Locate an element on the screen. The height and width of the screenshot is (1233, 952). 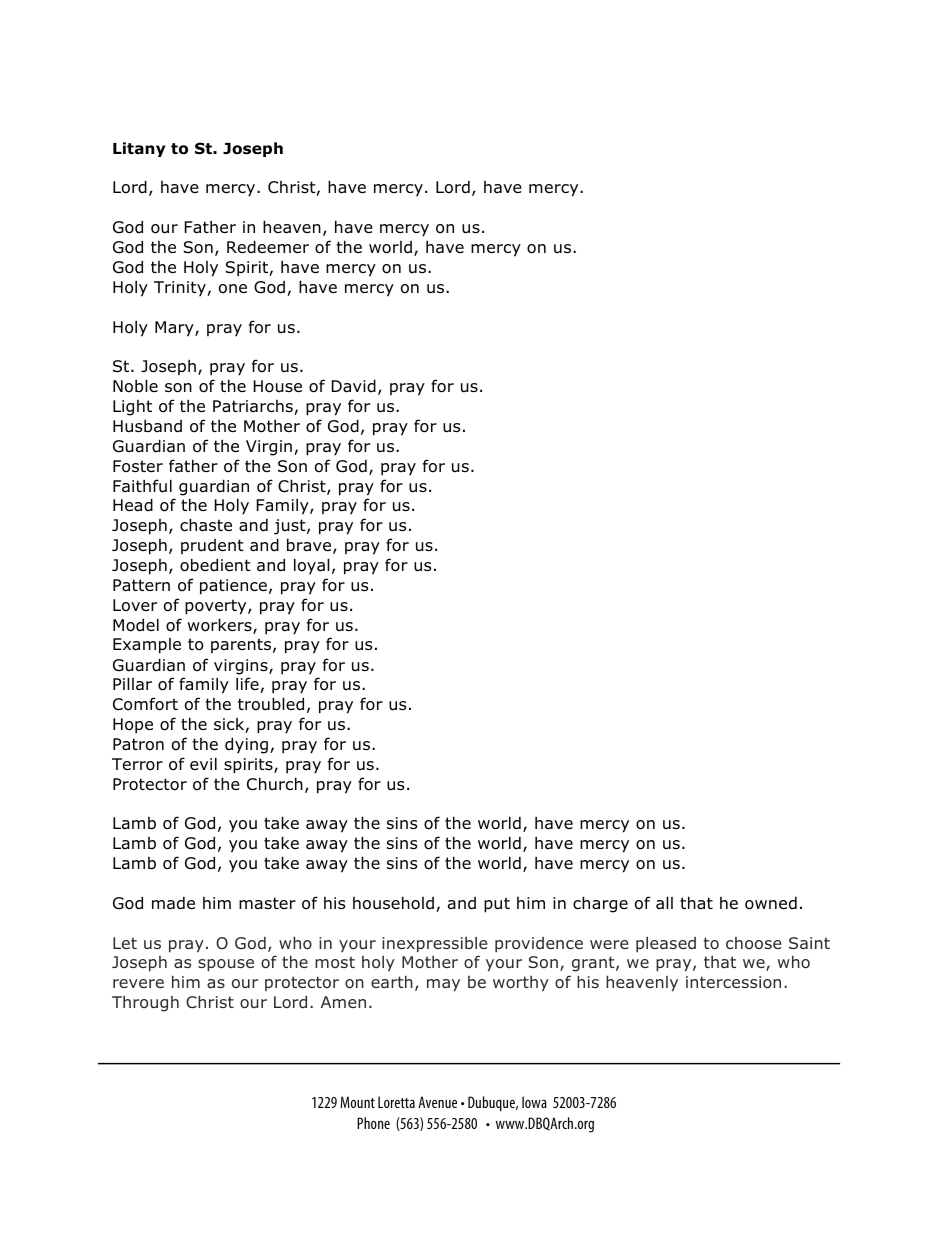
David is located at coordinates (354, 386).
